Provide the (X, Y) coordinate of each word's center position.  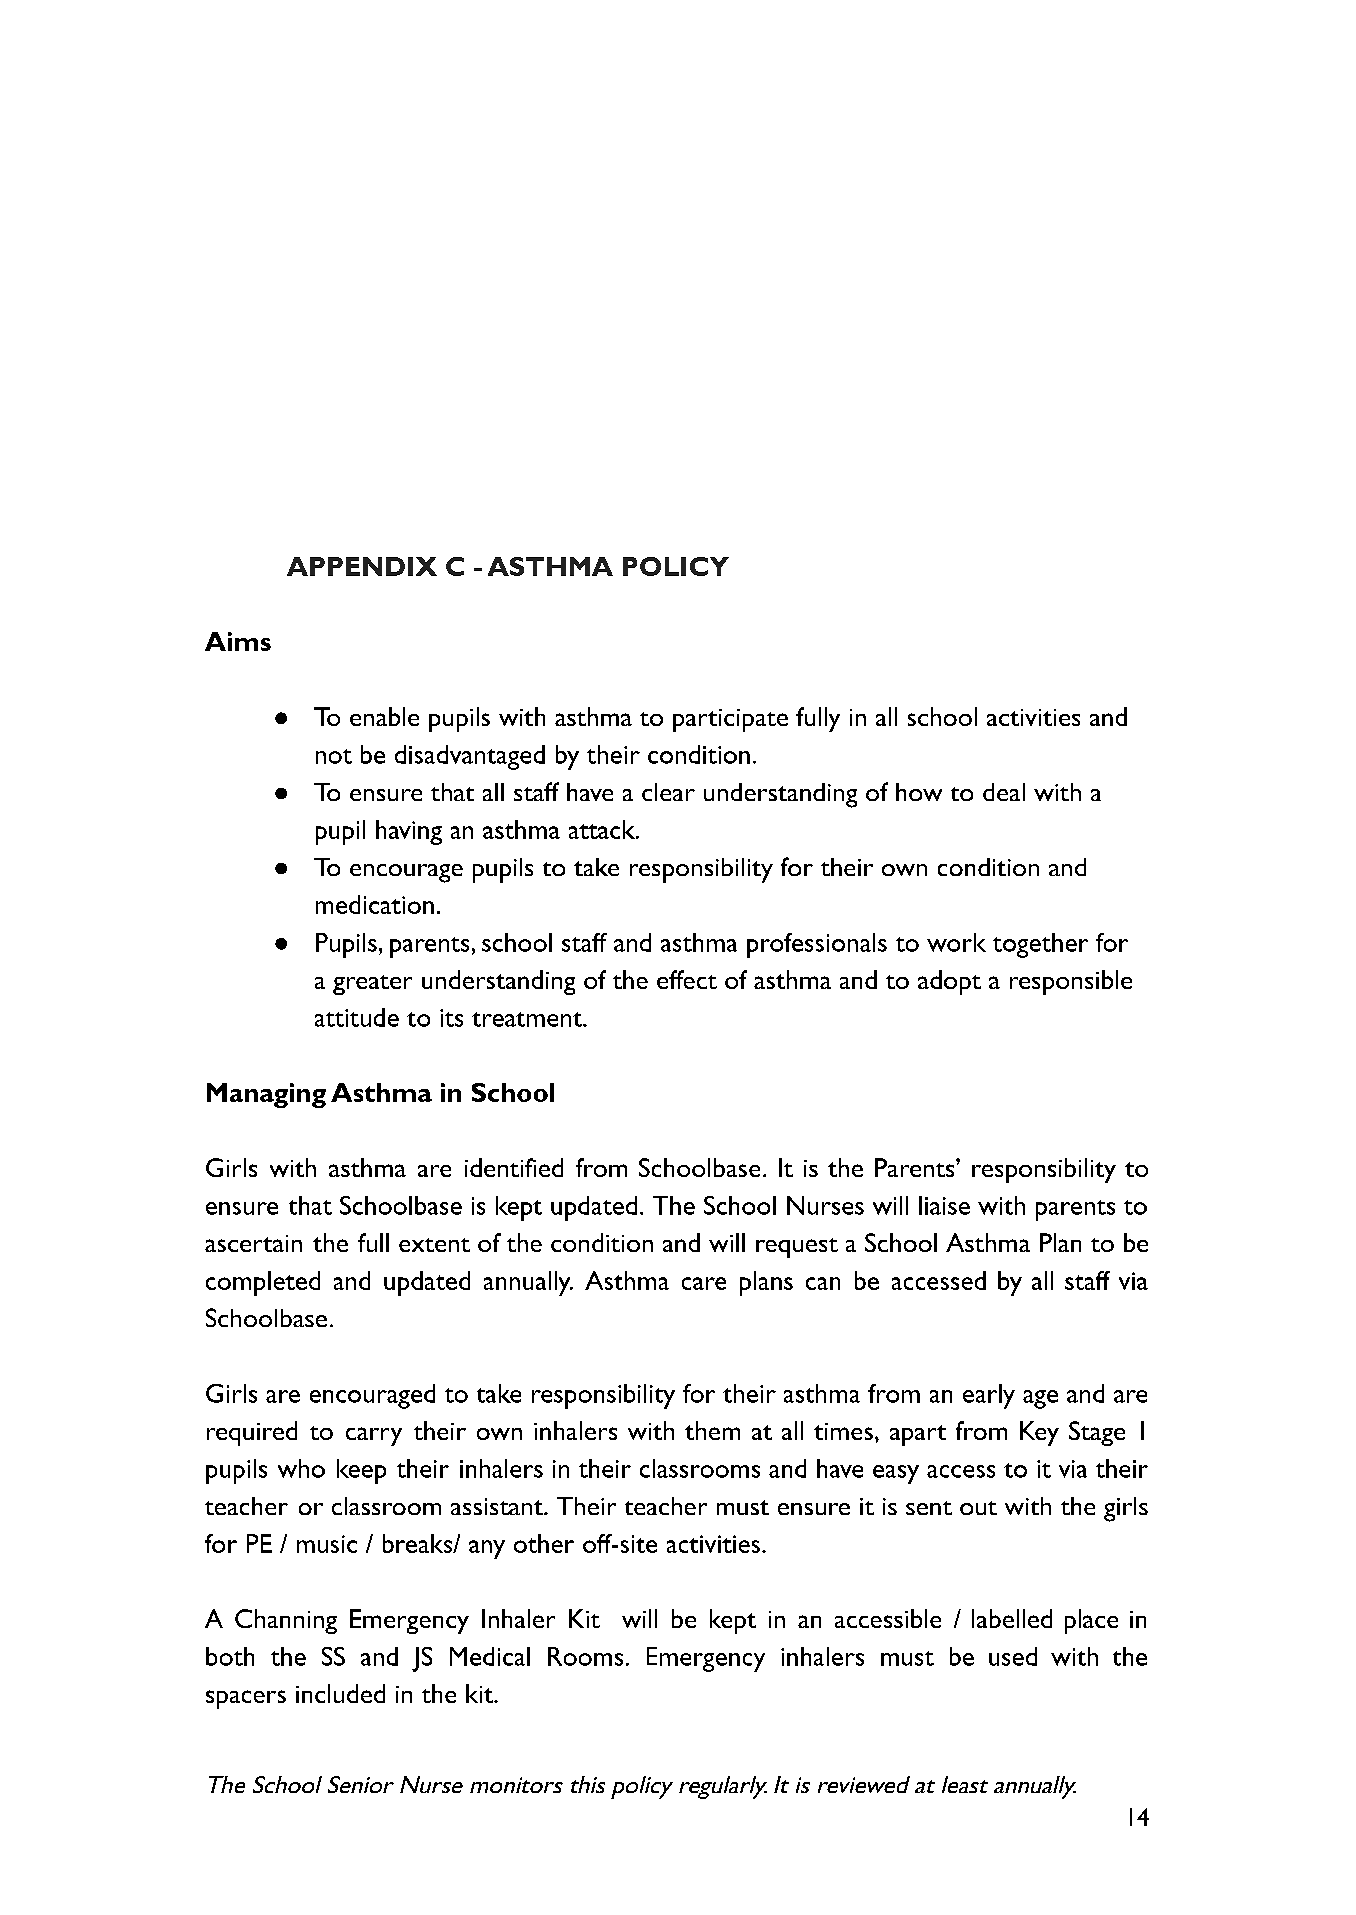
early (989, 1396)
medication (375, 904)
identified (514, 1167)
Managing (266, 1095)
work (956, 942)
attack (603, 829)
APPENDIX (362, 566)
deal (1004, 792)
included (340, 1693)
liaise (944, 1205)
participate (730, 720)
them (712, 1430)
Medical (490, 1656)
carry (374, 1436)
